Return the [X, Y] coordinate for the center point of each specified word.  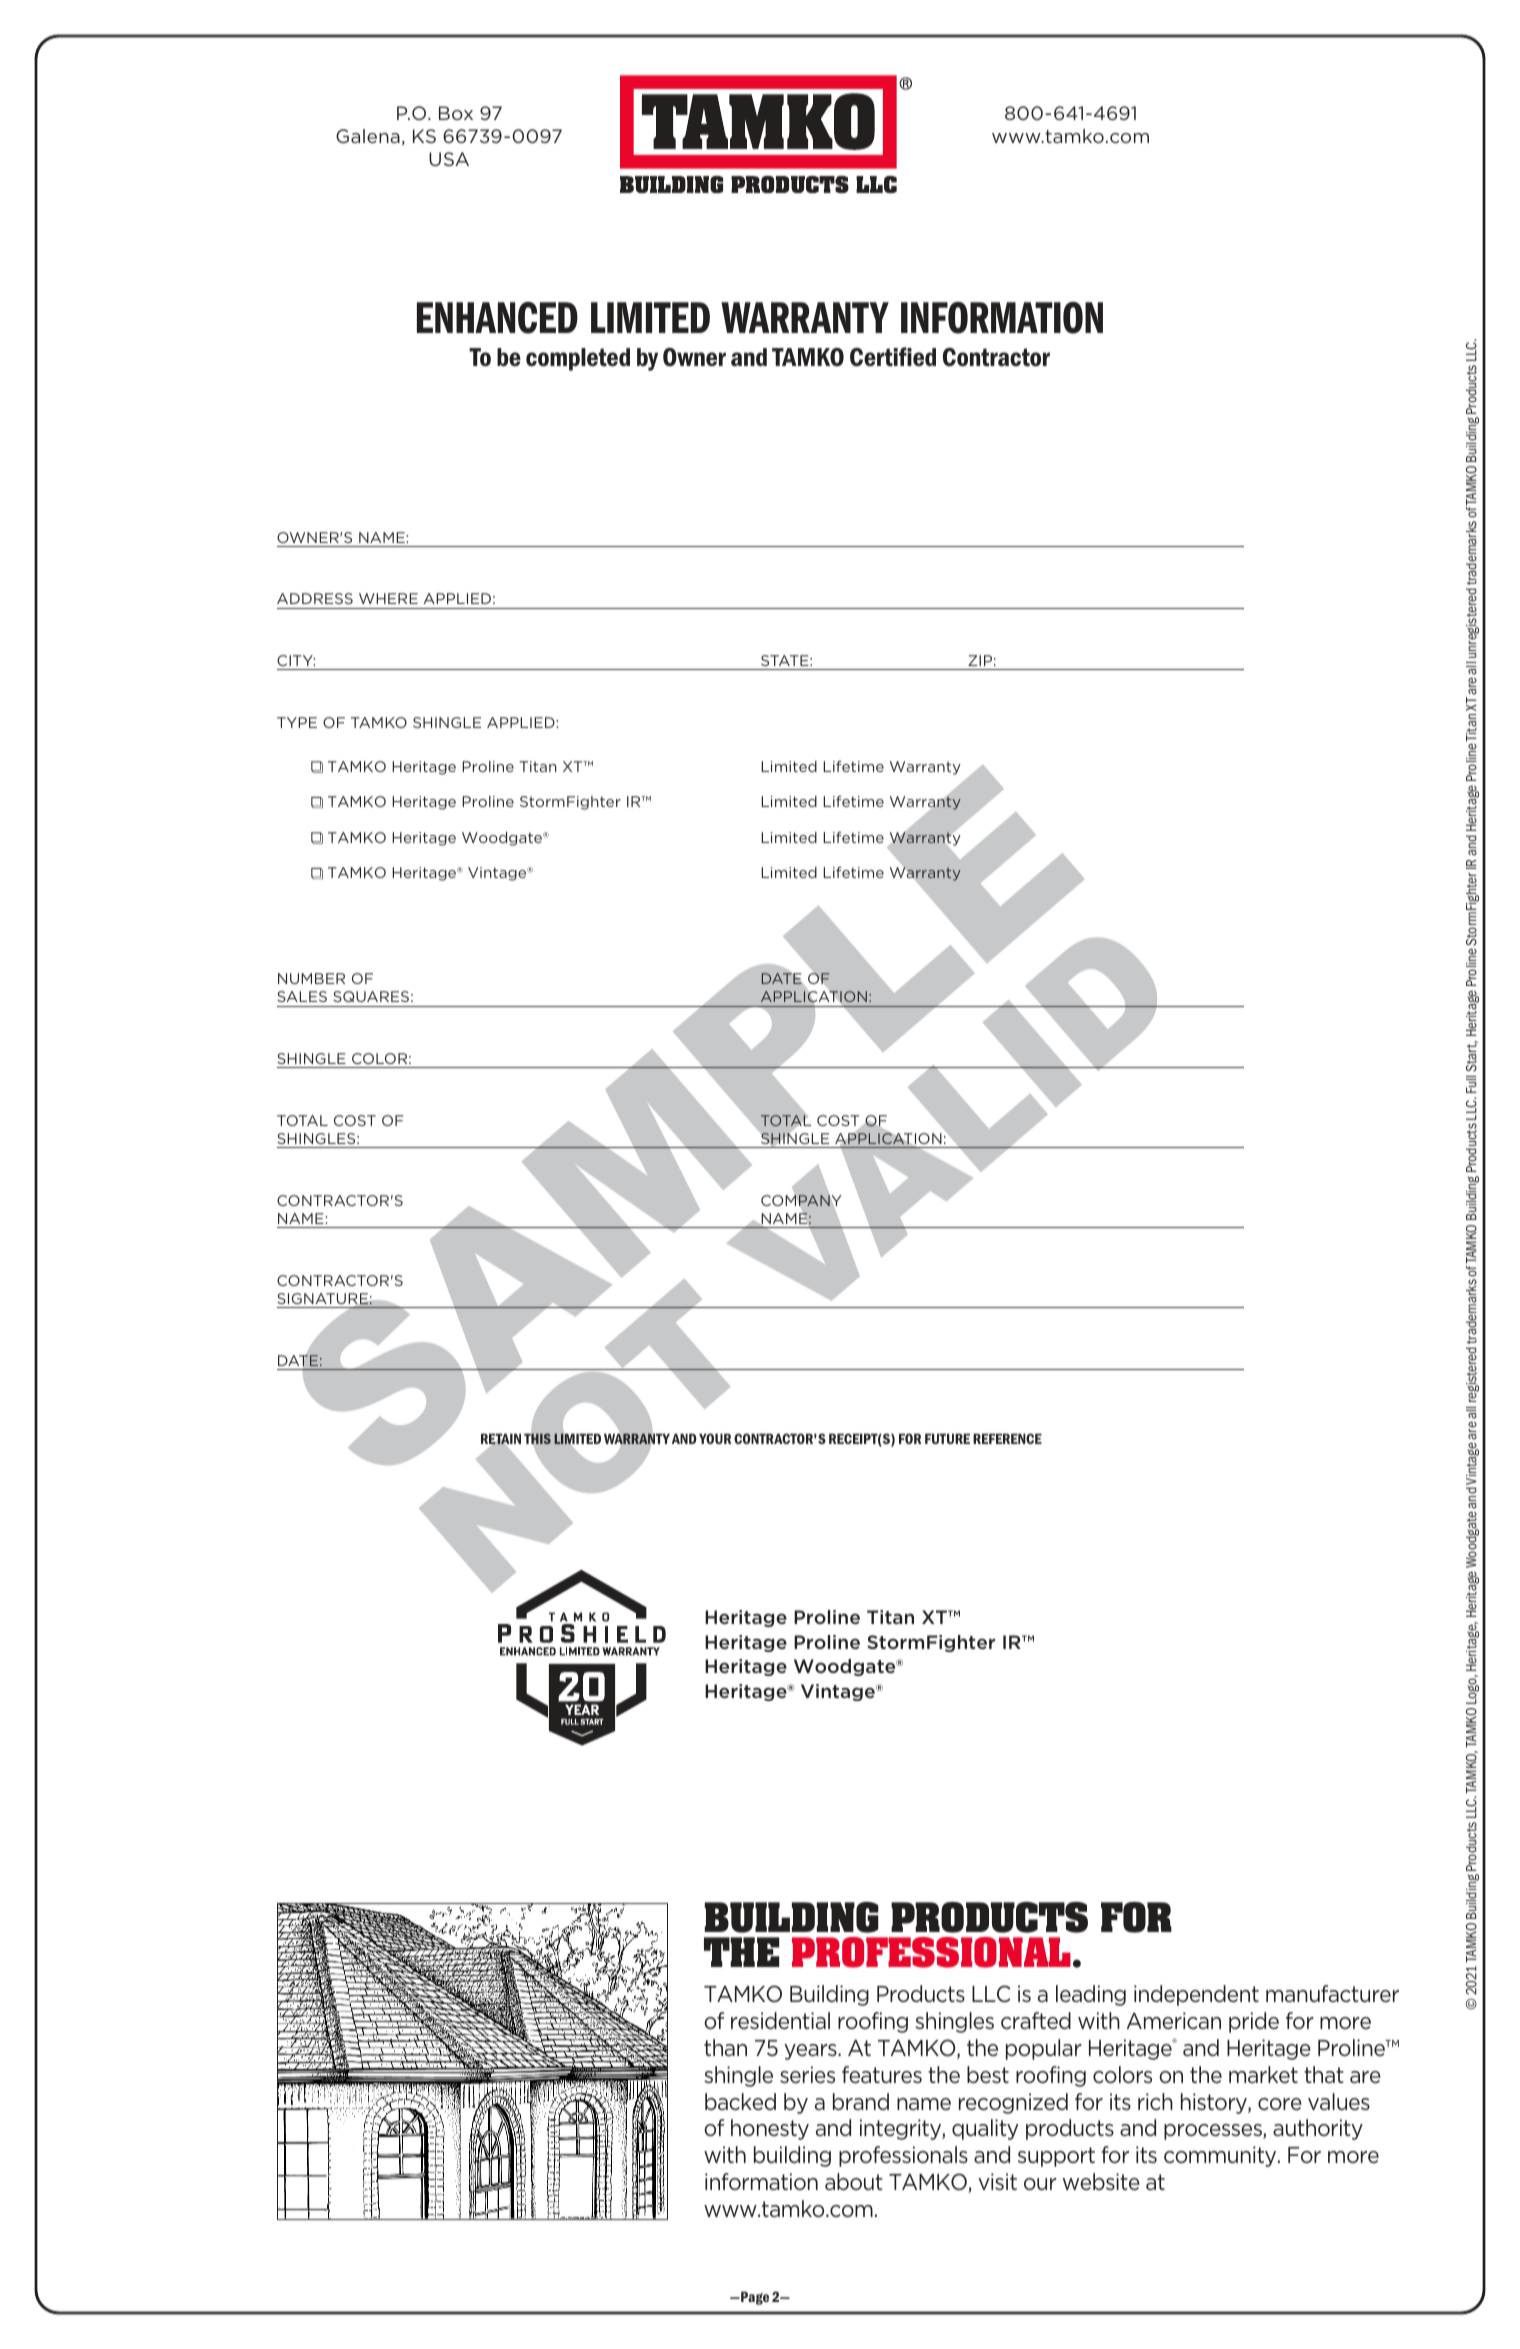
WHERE [388, 598]
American [1174, 2021]
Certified [893, 357]
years [811, 2052]
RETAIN [501, 1440]
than [725, 2047]
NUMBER [311, 978]
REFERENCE [1007, 1438]
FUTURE [947, 1438]
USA [449, 159]
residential [780, 2021]
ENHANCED [497, 318]
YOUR [715, 1438]
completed [578, 359]
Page [754, 2298]
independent [1196, 1995]
